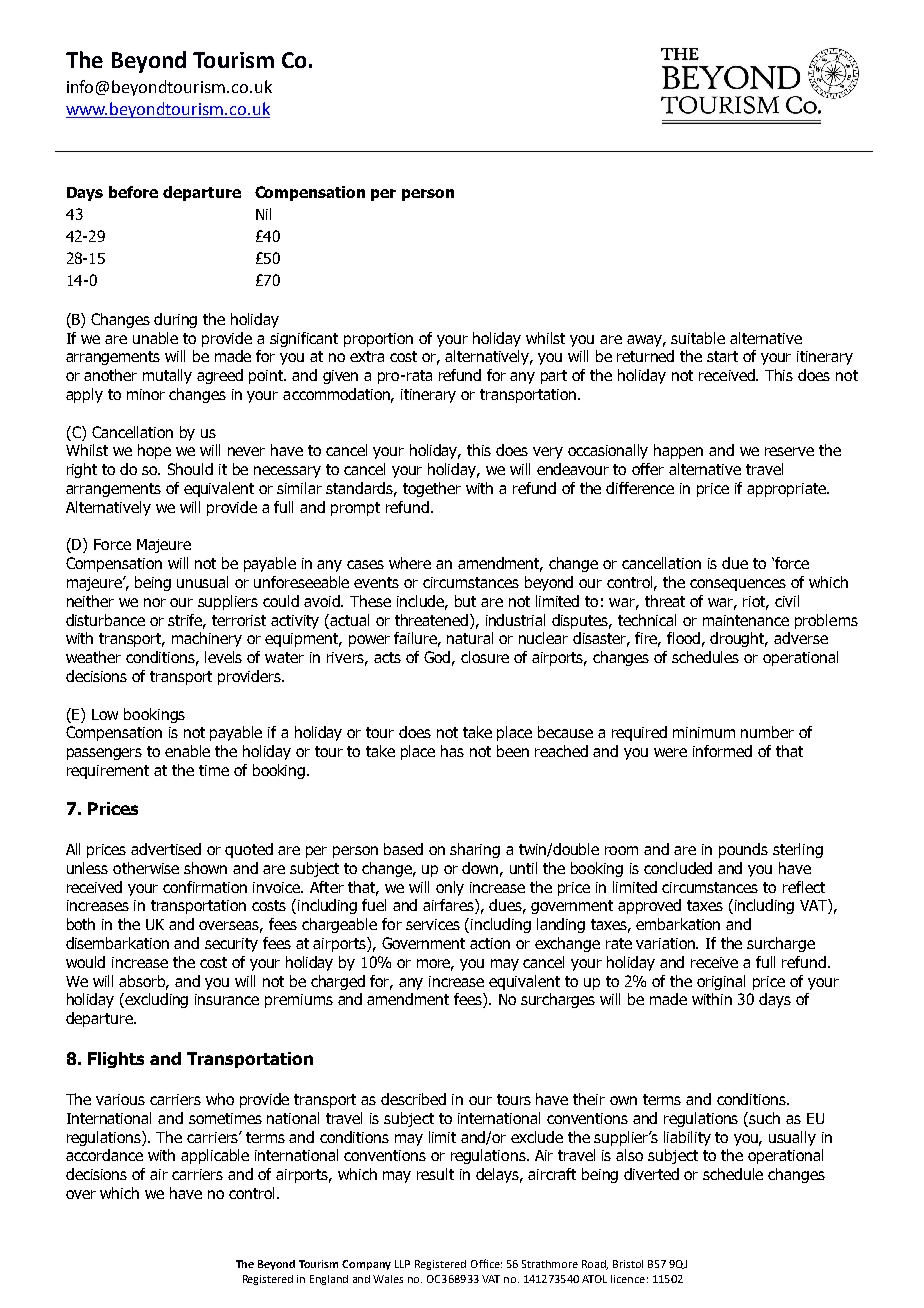 Image resolution: width=924 pixels, height=1308 pixels. I want to click on original, so click(721, 982).
